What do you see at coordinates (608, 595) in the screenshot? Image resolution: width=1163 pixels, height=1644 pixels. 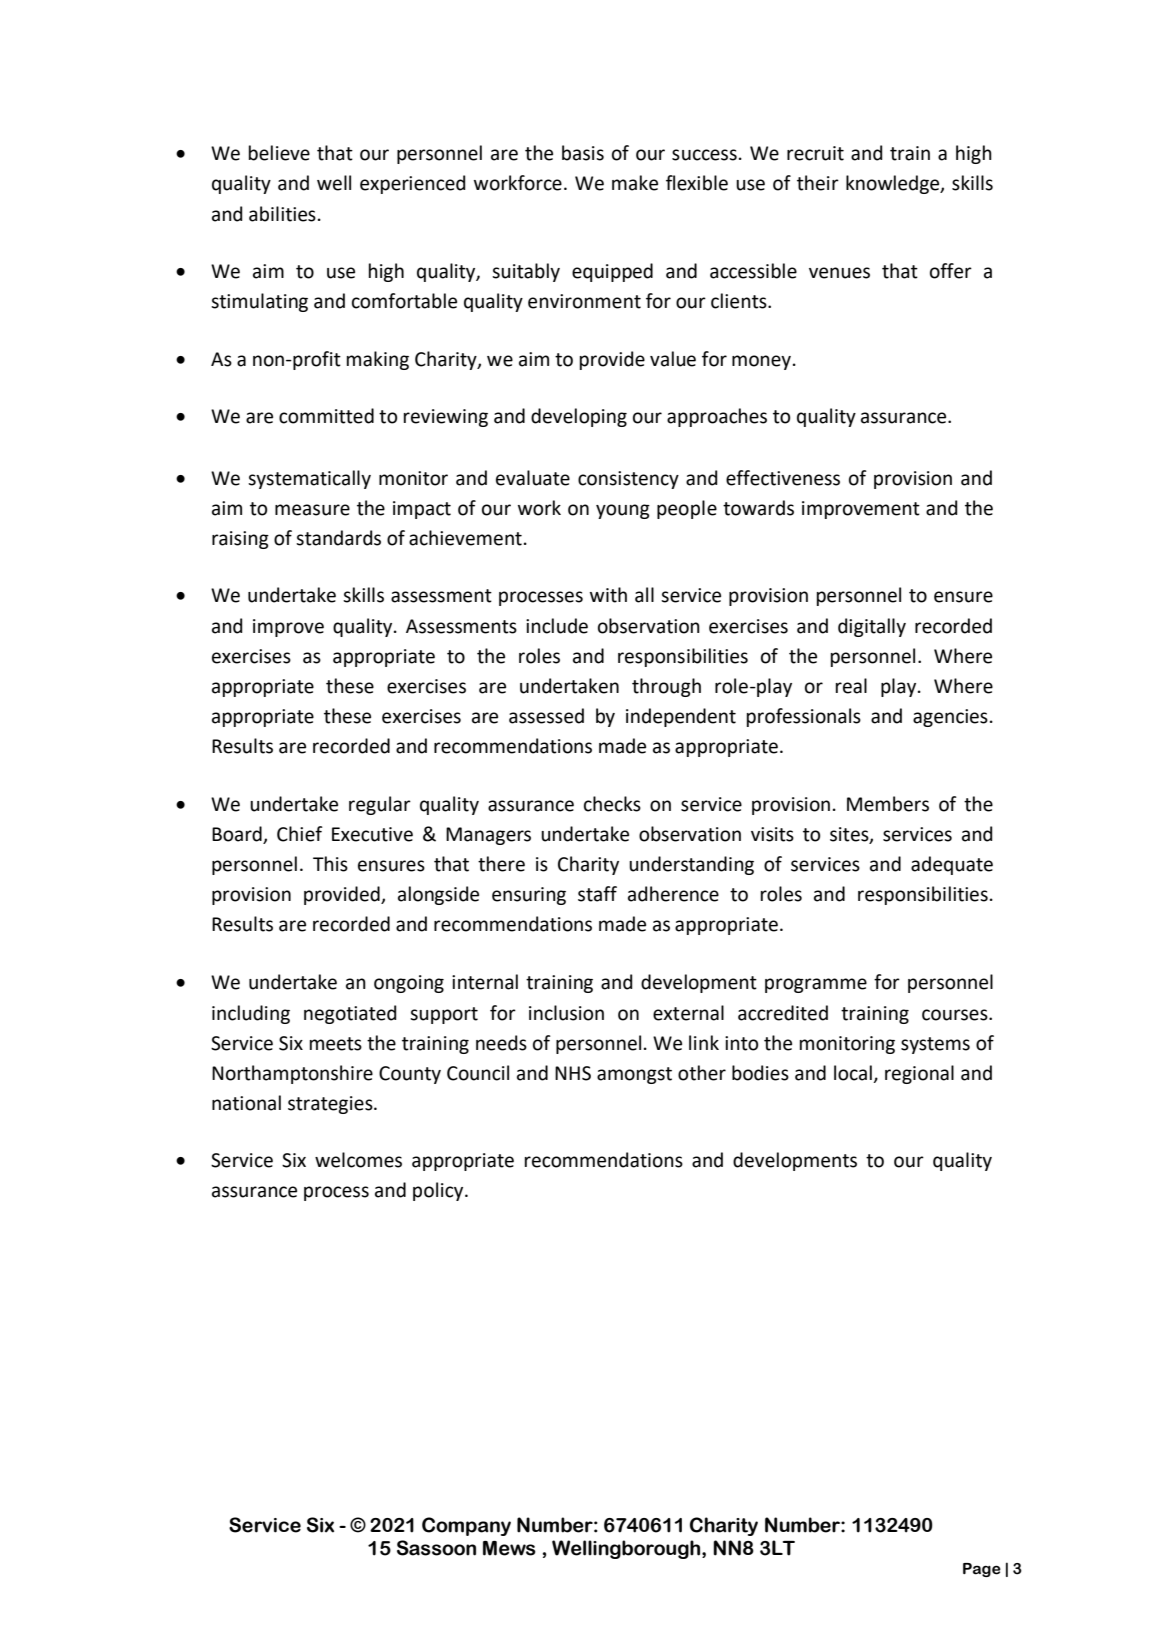 I see `with` at bounding box center [608, 595].
